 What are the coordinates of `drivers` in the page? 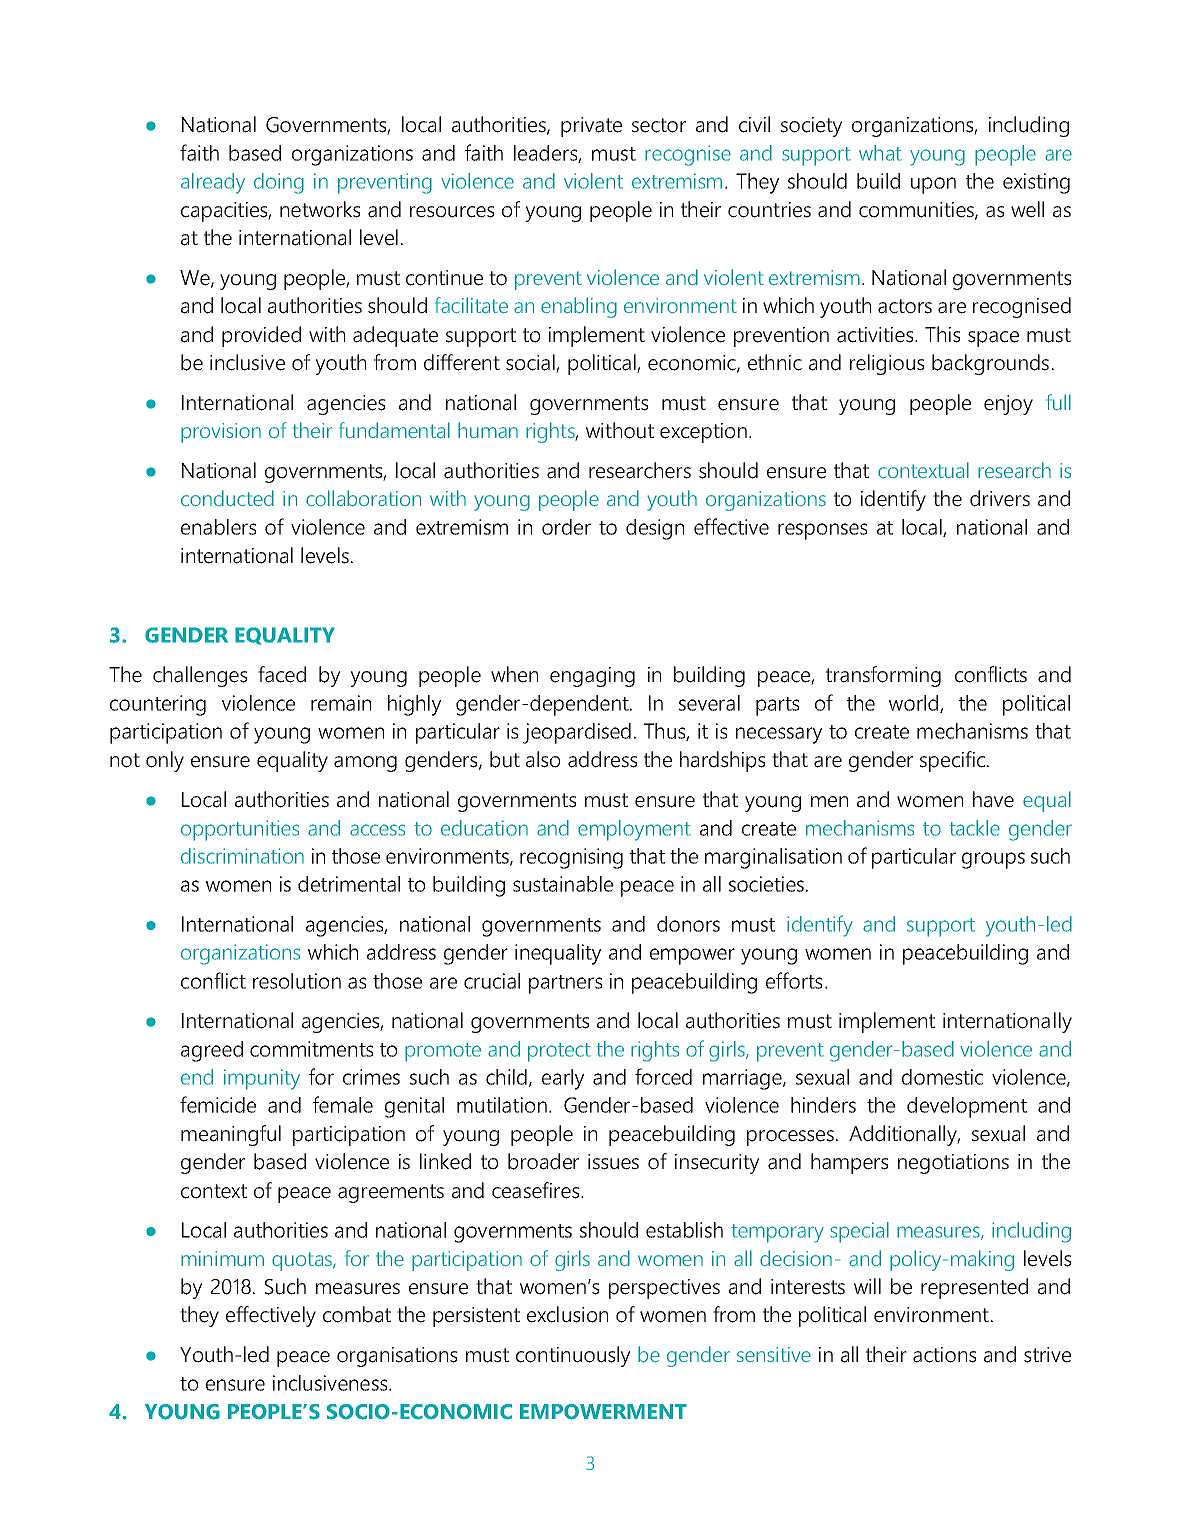 It's located at (1000, 498).
